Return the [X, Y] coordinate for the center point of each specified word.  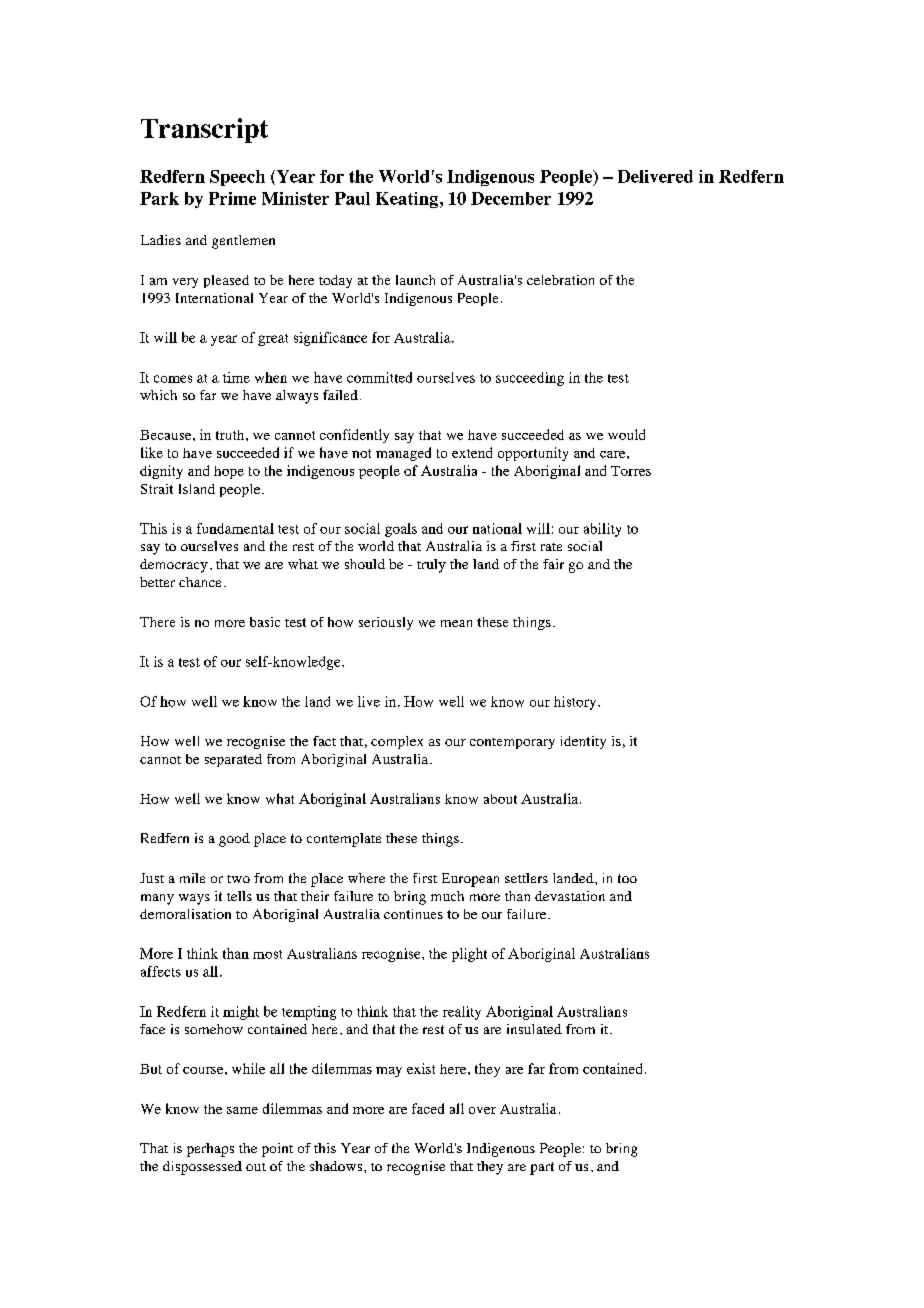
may [389, 1072]
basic [265, 622]
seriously [386, 623]
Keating [408, 200]
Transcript [204, 130]
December [511, 198]
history [576, 703]
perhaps [210, 1150]
